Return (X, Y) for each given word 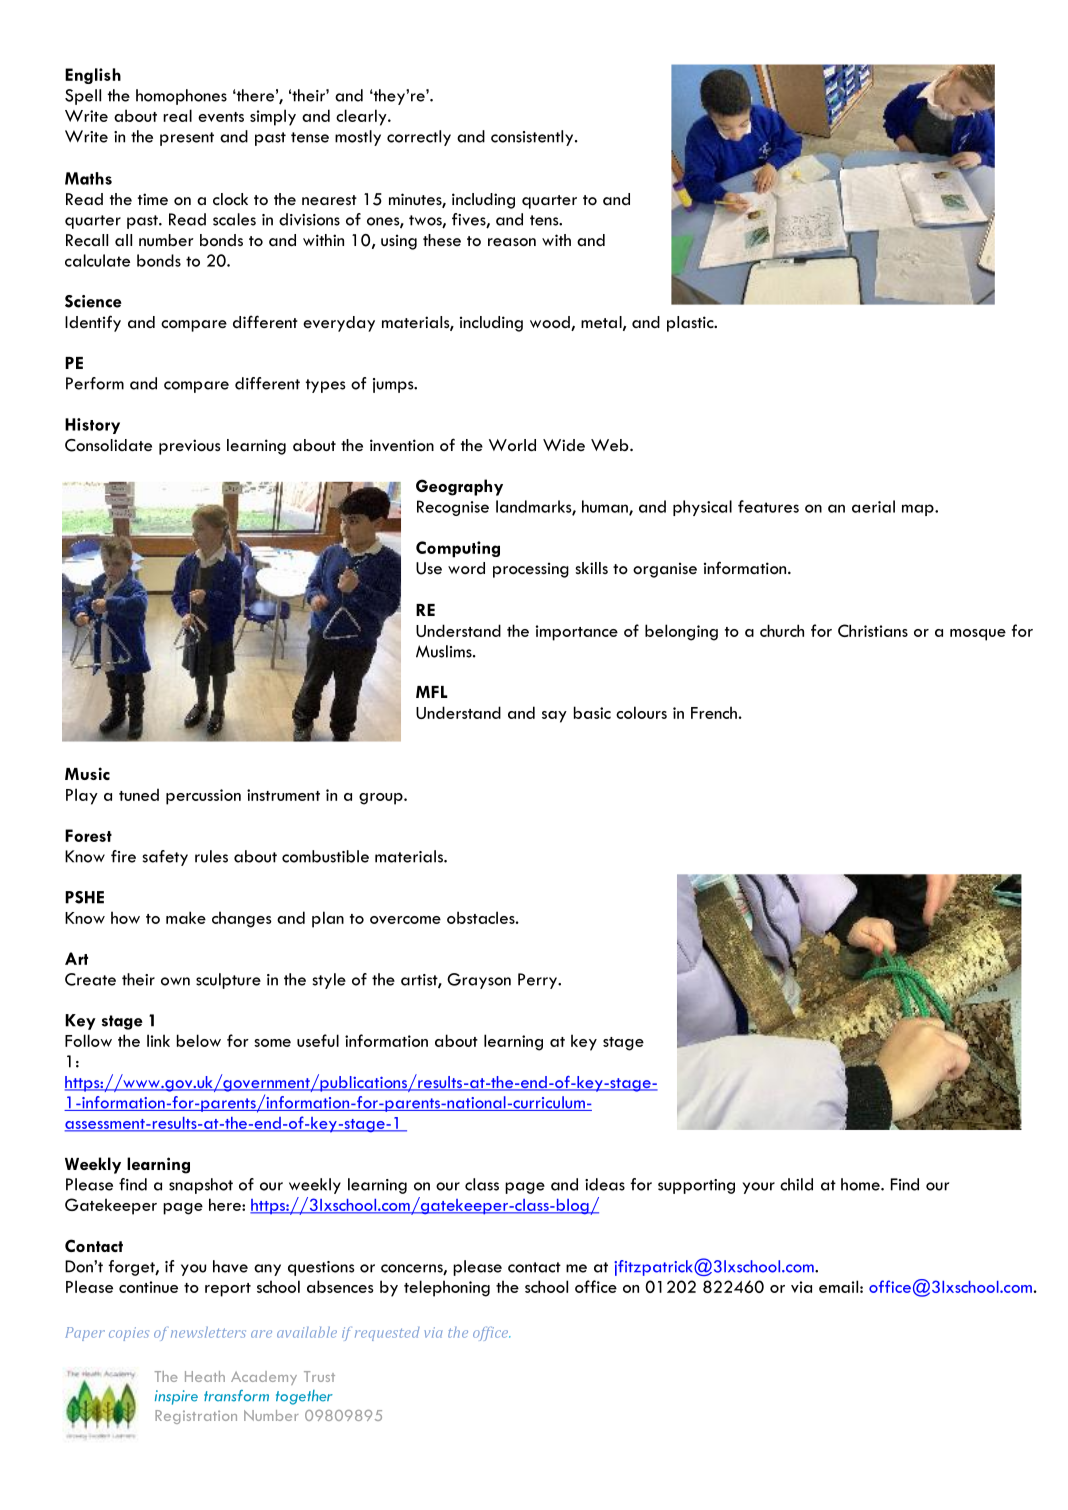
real (177, 115)
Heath (205, 1376)
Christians (873, 630)
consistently (533, 138)
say (554, 717)
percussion (203, 797)
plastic (691, 324)
